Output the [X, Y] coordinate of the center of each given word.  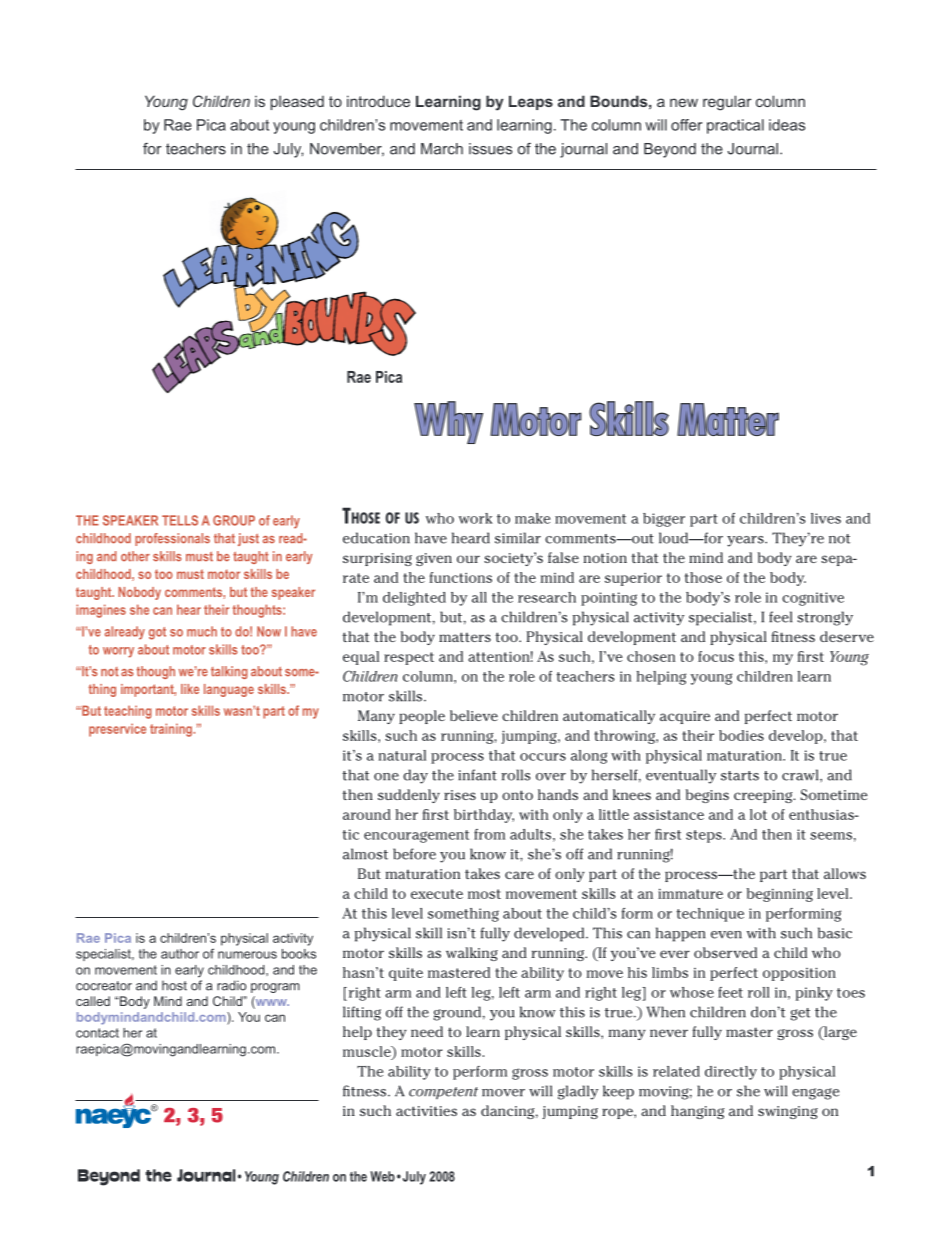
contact [97, 1033]
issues [490, 149]
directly [731, 1073]
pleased [297, 102]
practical [735, 126]
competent [443, 1093]
